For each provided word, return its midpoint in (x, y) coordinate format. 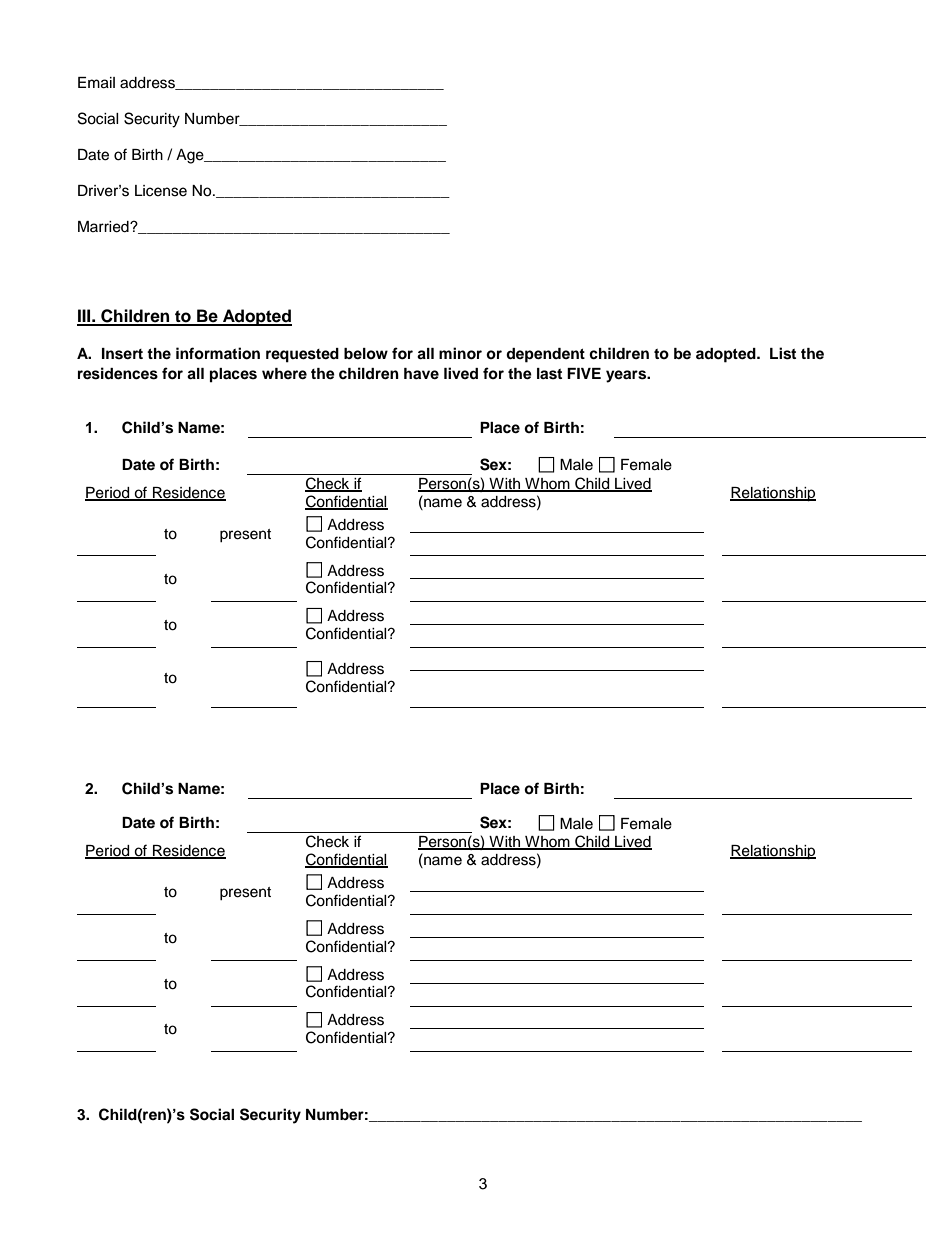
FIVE (584, 373)
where (284, 373)
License (161, 191)
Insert (122, 354)
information (218, 353)
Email (96, 83)
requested (302, 355)
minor (460, 353)
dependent (545, 355)
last (549, 374)
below (366, 353)
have (421, 373)
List (783, 353)
